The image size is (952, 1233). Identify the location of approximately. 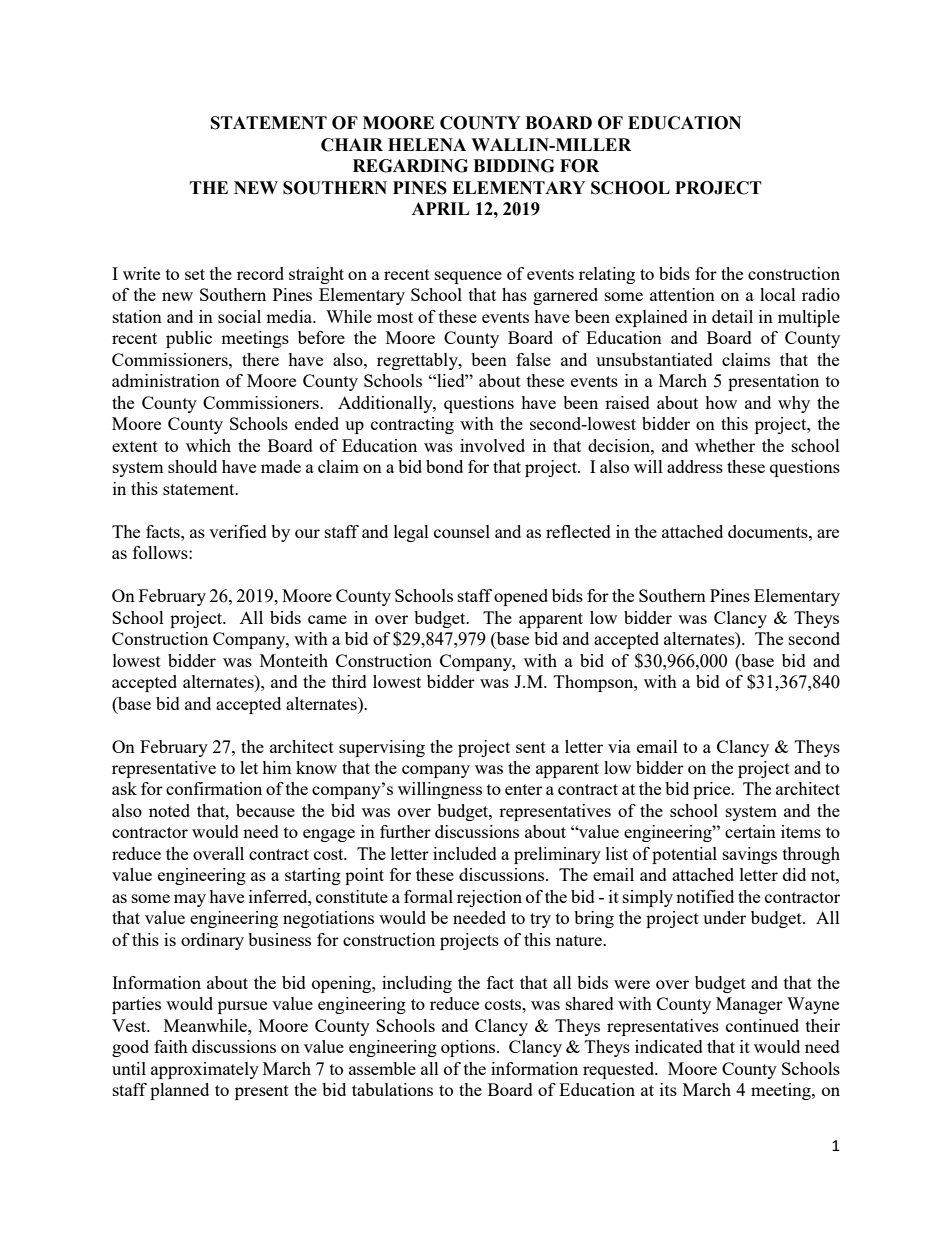
(205, 1070).
